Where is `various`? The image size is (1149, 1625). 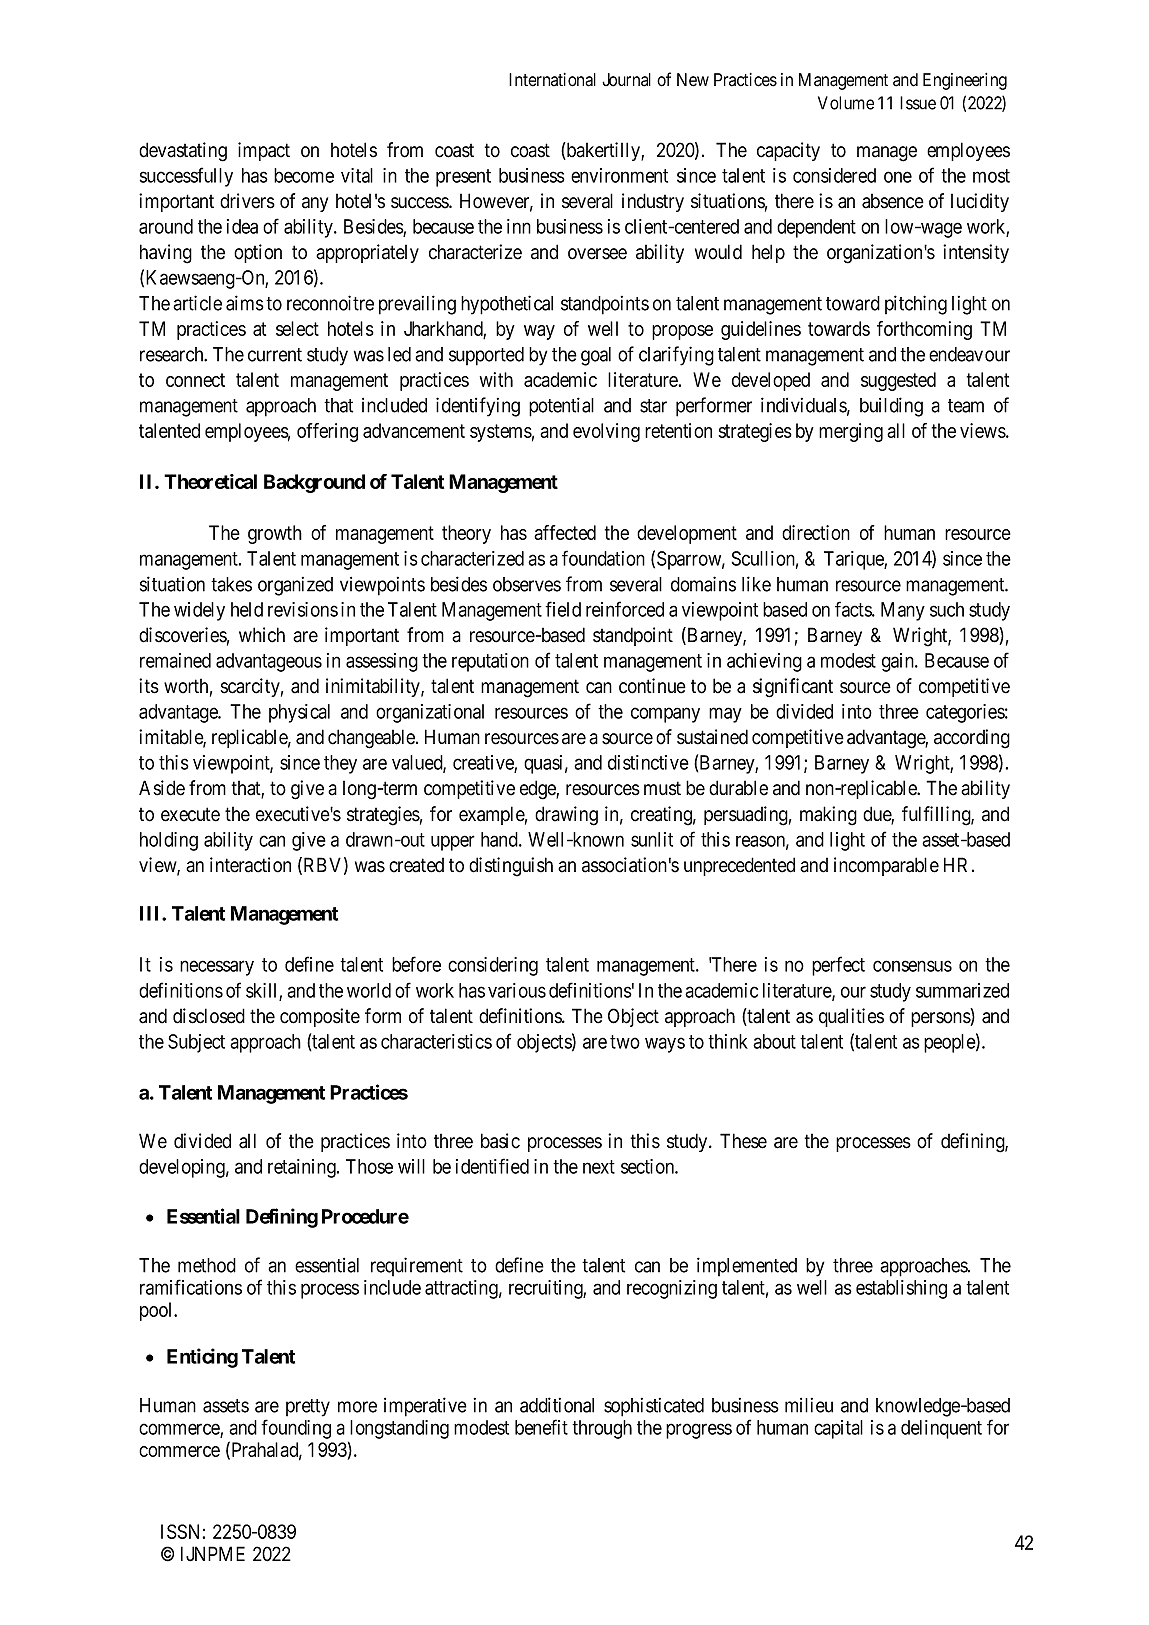
various is located at coordinates (517, 990).
